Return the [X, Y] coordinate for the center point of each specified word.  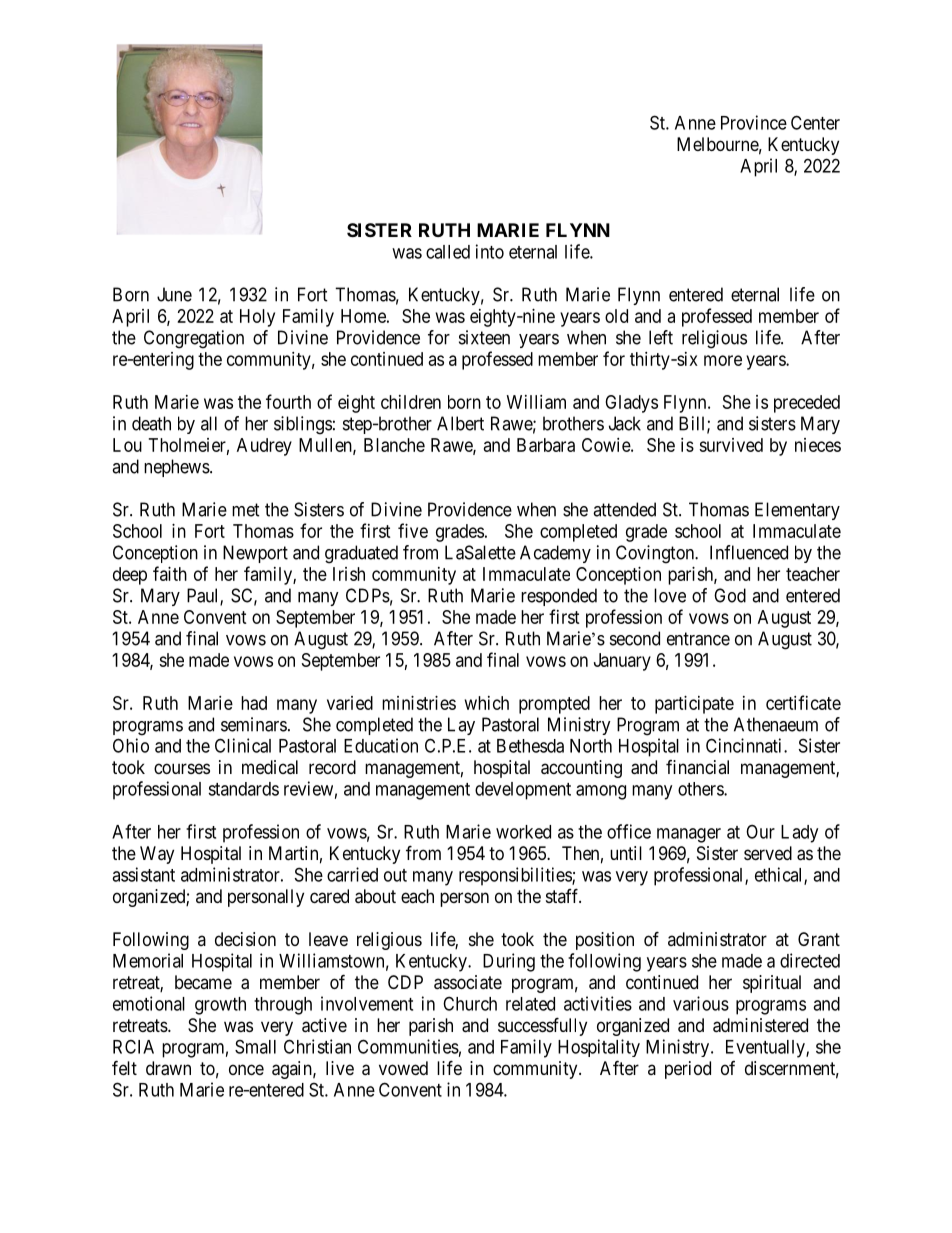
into [490, 251]
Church [470, 1003]
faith [170, 573]
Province [754, 122]
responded [559, 597]
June [174, 294]
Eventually [766, 1049]
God [730, 595]
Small [255, 1046]
